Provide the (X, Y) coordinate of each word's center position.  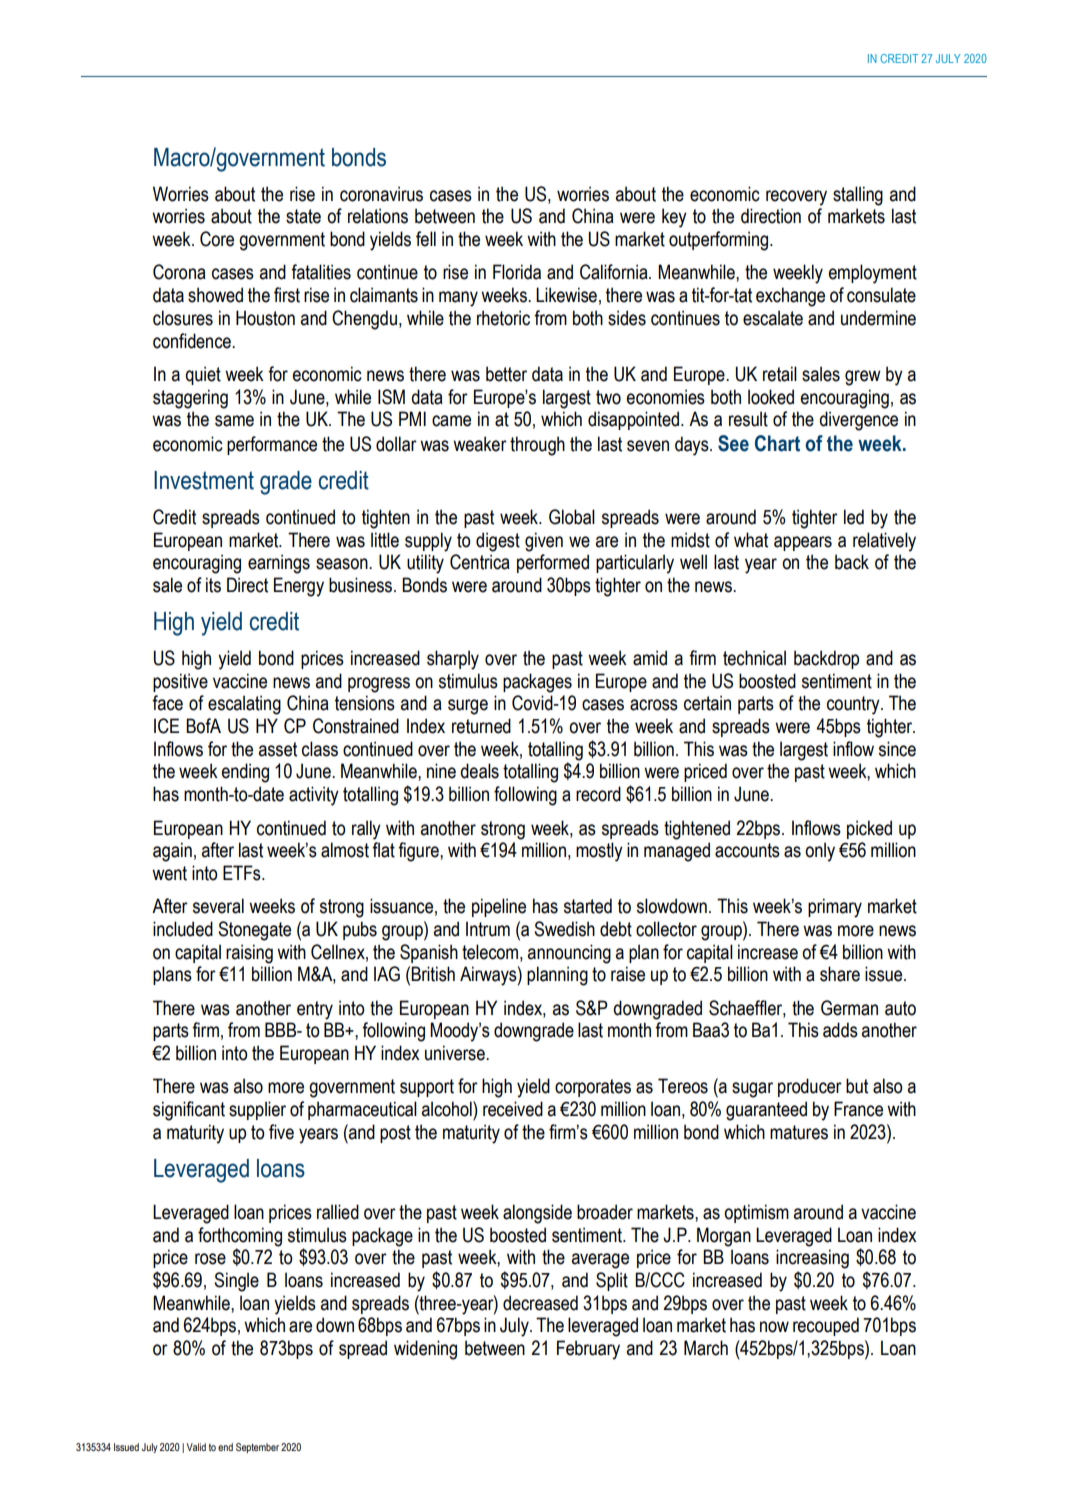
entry (315, 1010)
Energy (299, 587)
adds (840, 1030)
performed (553, 563)
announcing (569, 954)
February (588, 1350)
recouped (826, 1326)
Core (217, 239)
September (257, 1448)
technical (754, 658)
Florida (517, 272)
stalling (858, 196)
